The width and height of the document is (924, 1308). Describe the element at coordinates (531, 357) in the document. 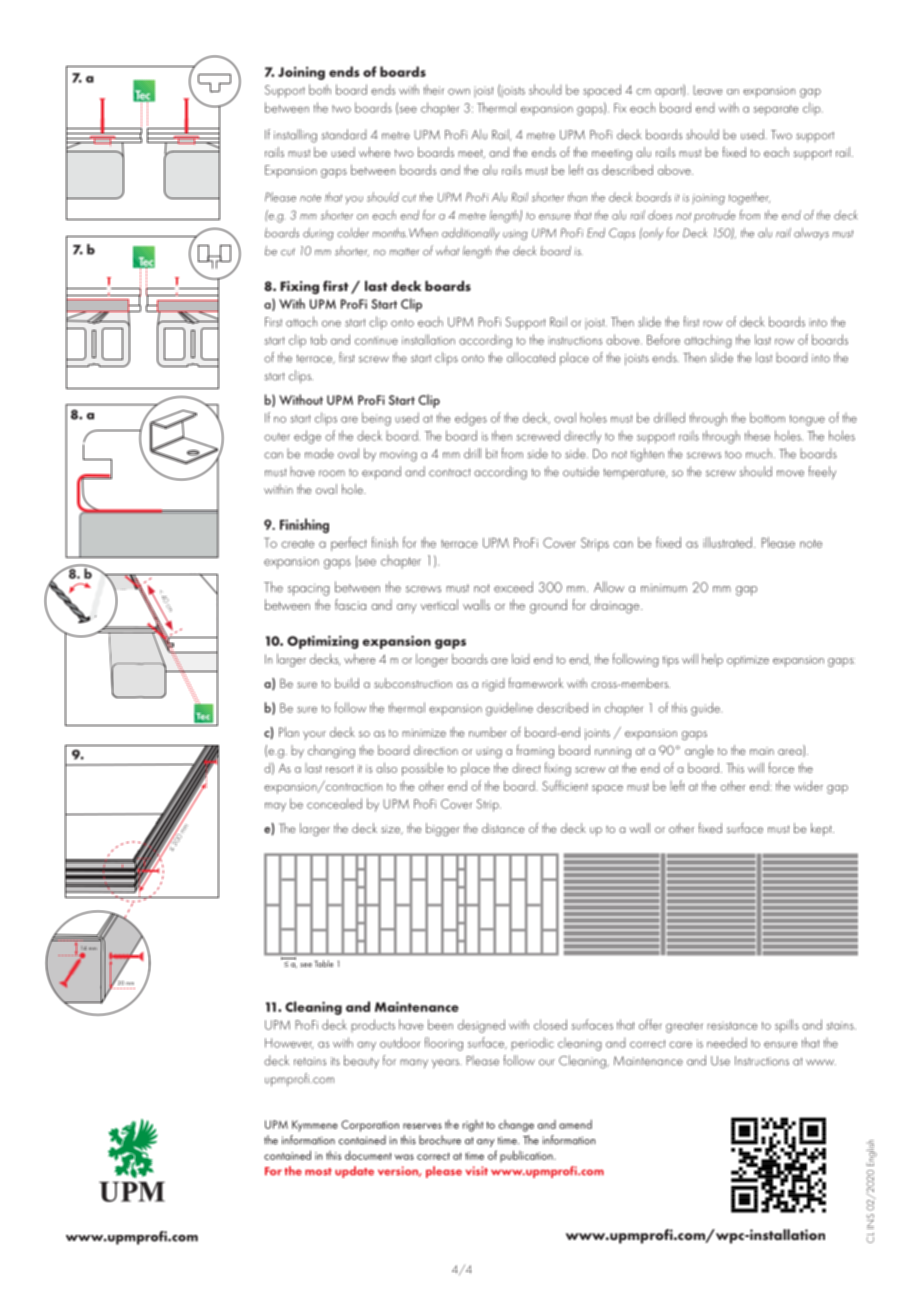

I see `allocated` at that location.
